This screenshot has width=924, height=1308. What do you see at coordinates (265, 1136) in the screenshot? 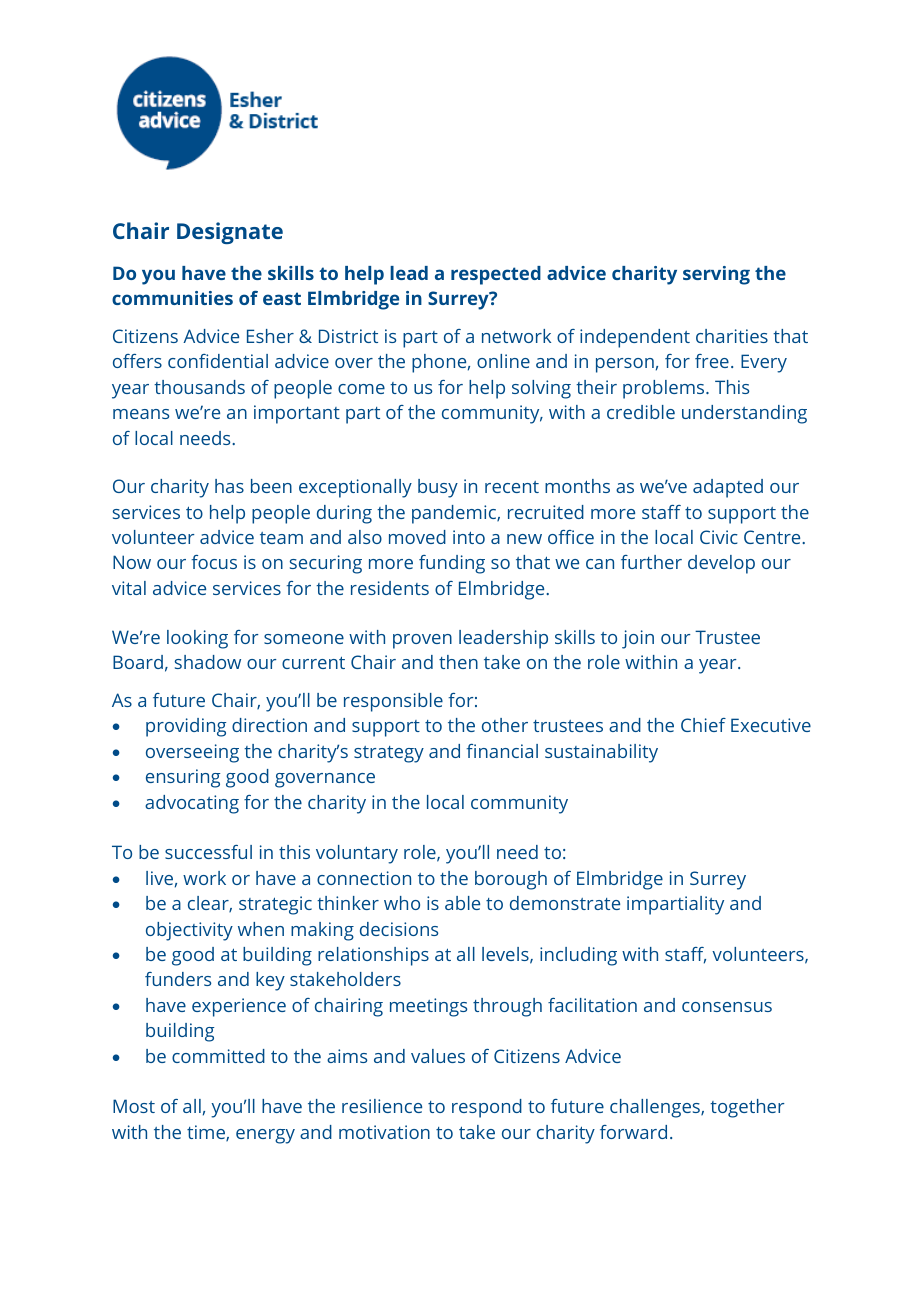
I see `energy` at bounding box center [265, 1136].
